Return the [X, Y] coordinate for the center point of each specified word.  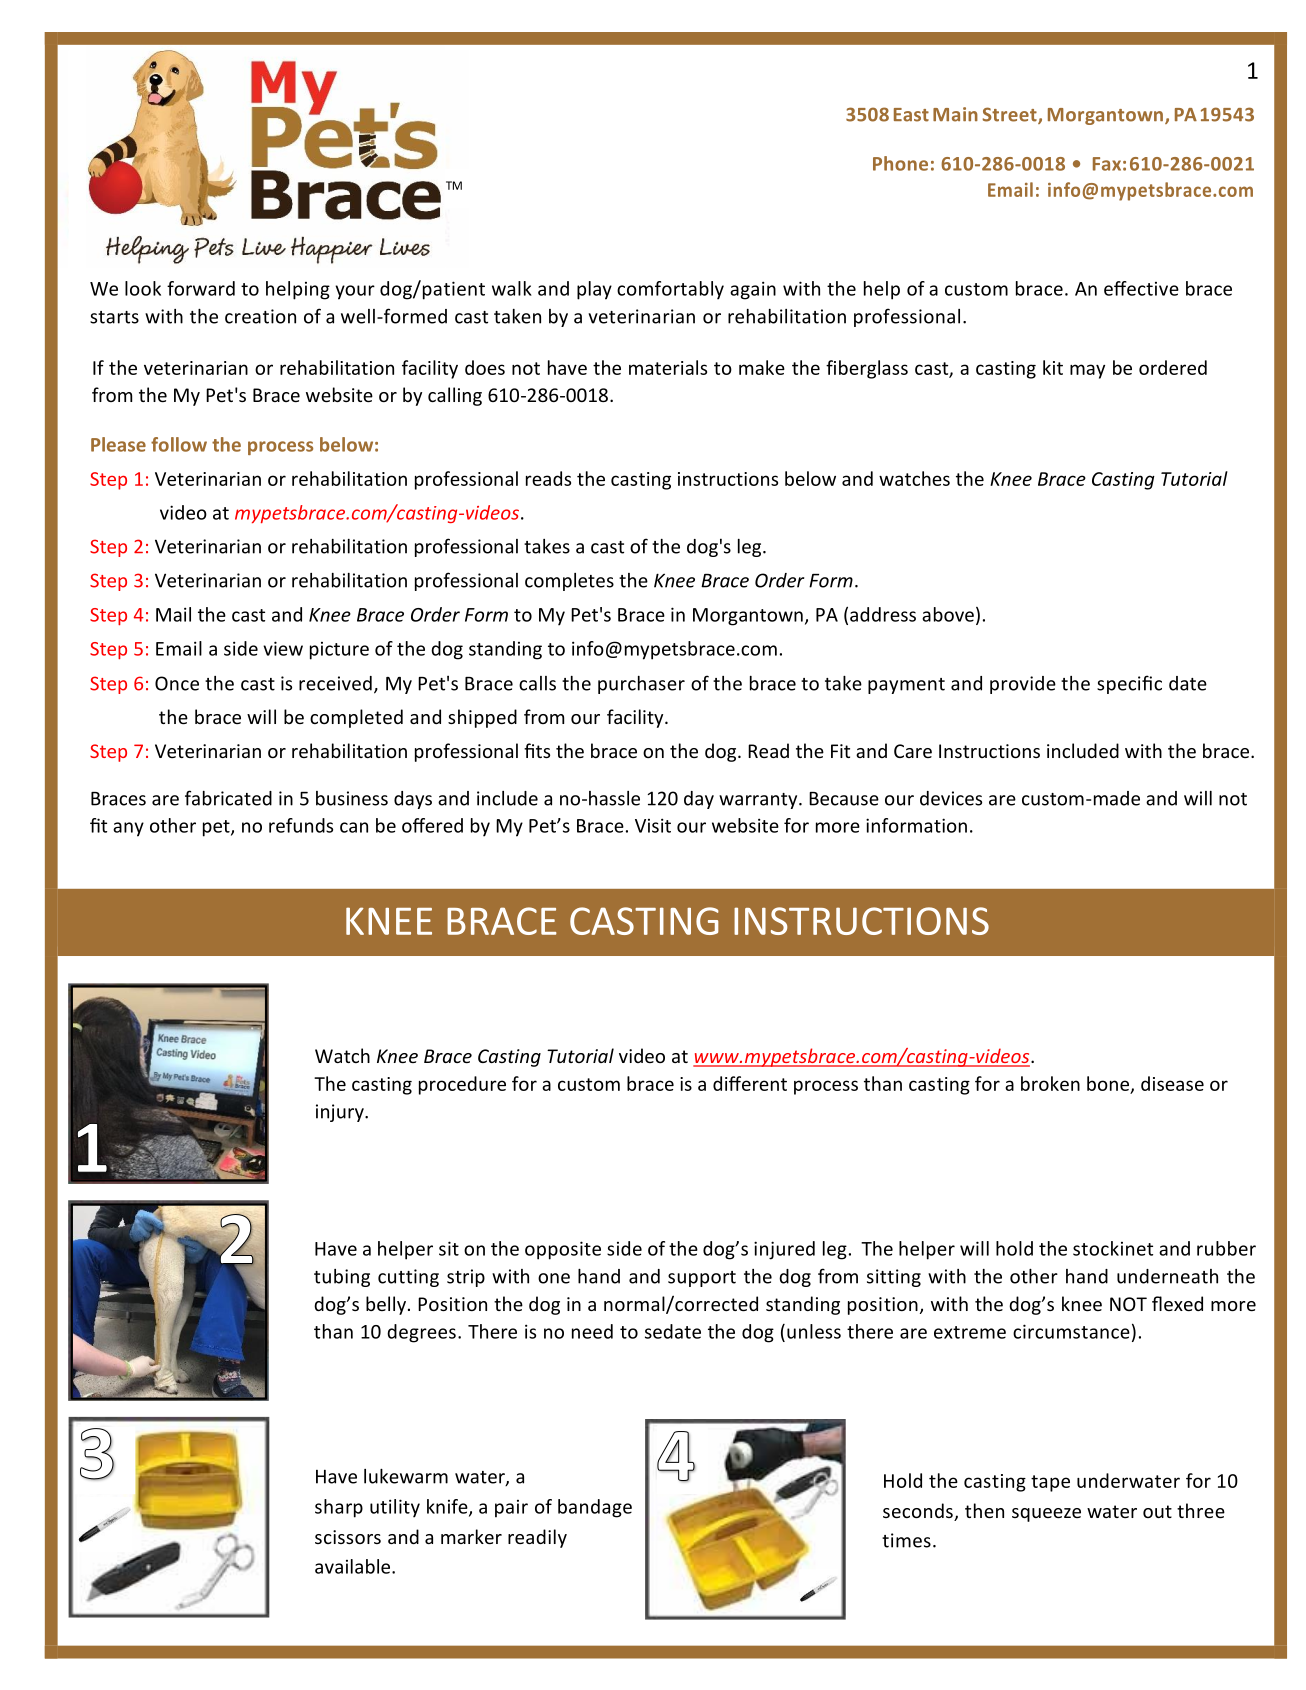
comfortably [670, 290]
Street [1010, 115]
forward [201, 288]
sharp [339, 1508]
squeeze [1046, 1515]
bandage [595, 1508]
